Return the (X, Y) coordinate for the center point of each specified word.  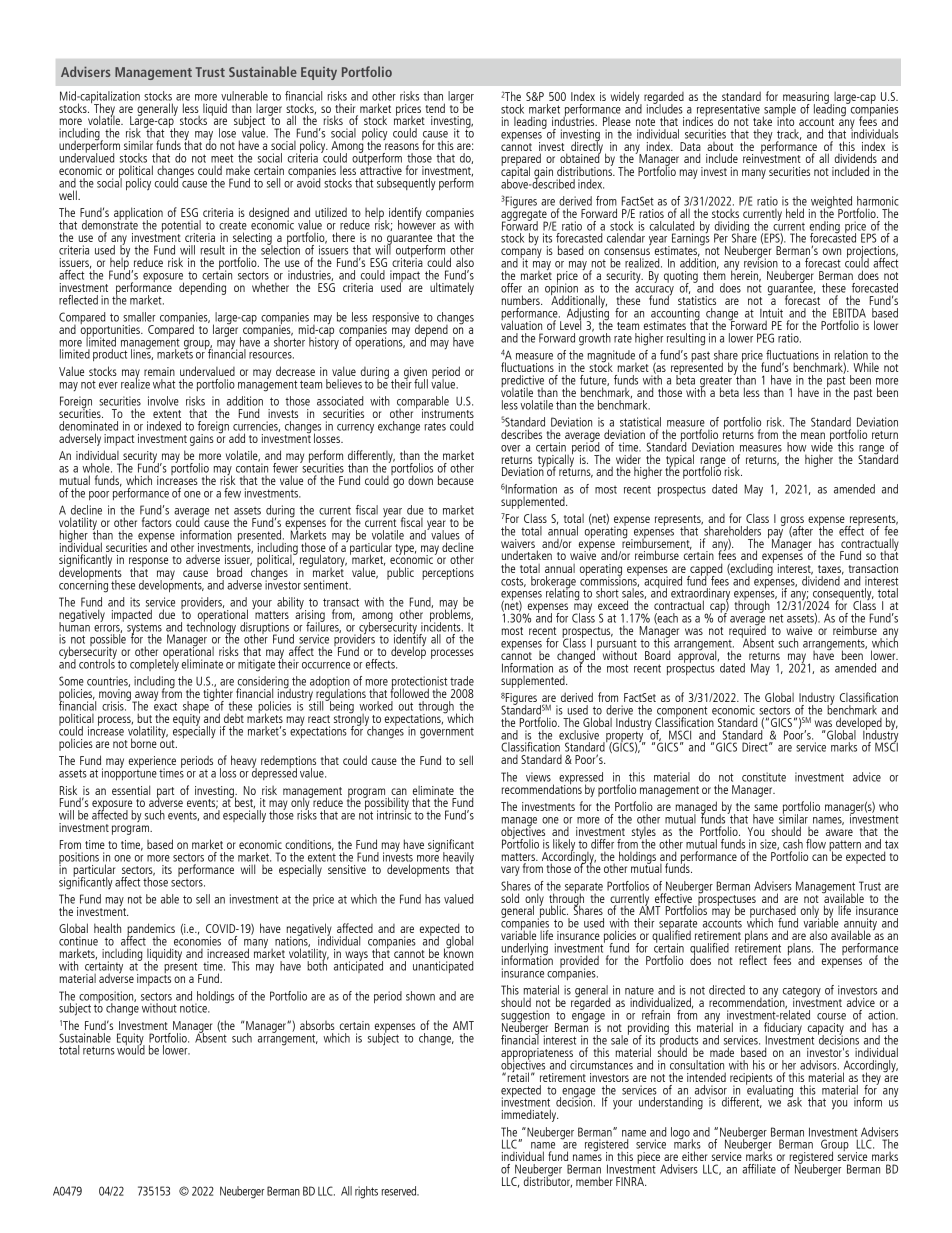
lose (227, 133)
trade (462, 681)
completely (154, 664)
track (789, 134)
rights (366, 1192)
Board (658, 655)
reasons (402, 146)
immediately (530, 1115)
